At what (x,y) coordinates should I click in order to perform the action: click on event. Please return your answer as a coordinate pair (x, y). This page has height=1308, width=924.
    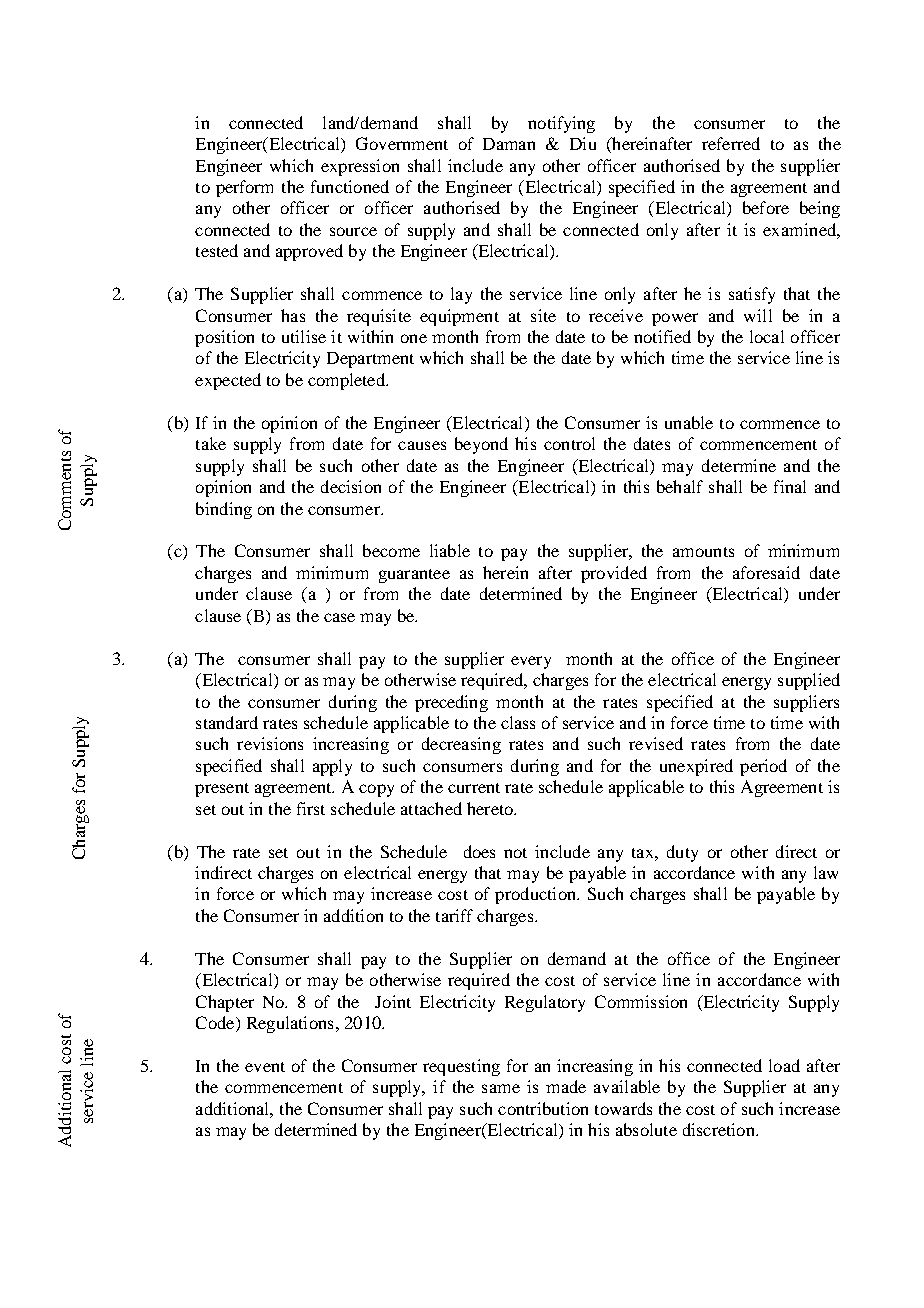
    Looking at the image, I should click on (265, 1067).
